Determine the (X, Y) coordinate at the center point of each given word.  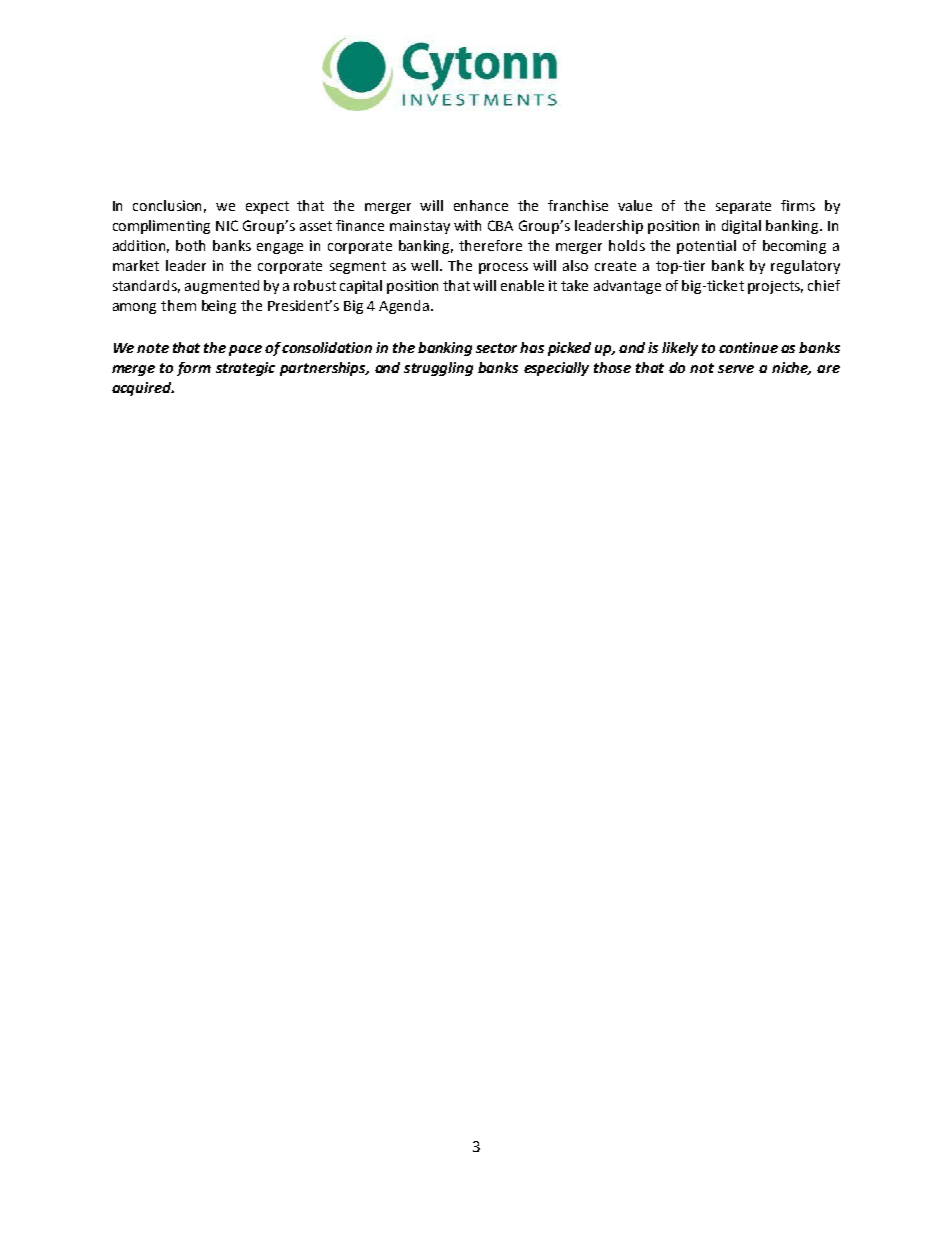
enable (522, 285)
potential (706, 247)
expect (267, 207)
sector (496, 348)
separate (743, 207)
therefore (490, 245)
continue (748, 347)
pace (245, 350)
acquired (143, 389)
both (190, 245)
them (178, 305)
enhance (481, 205)
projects (775, 287)
